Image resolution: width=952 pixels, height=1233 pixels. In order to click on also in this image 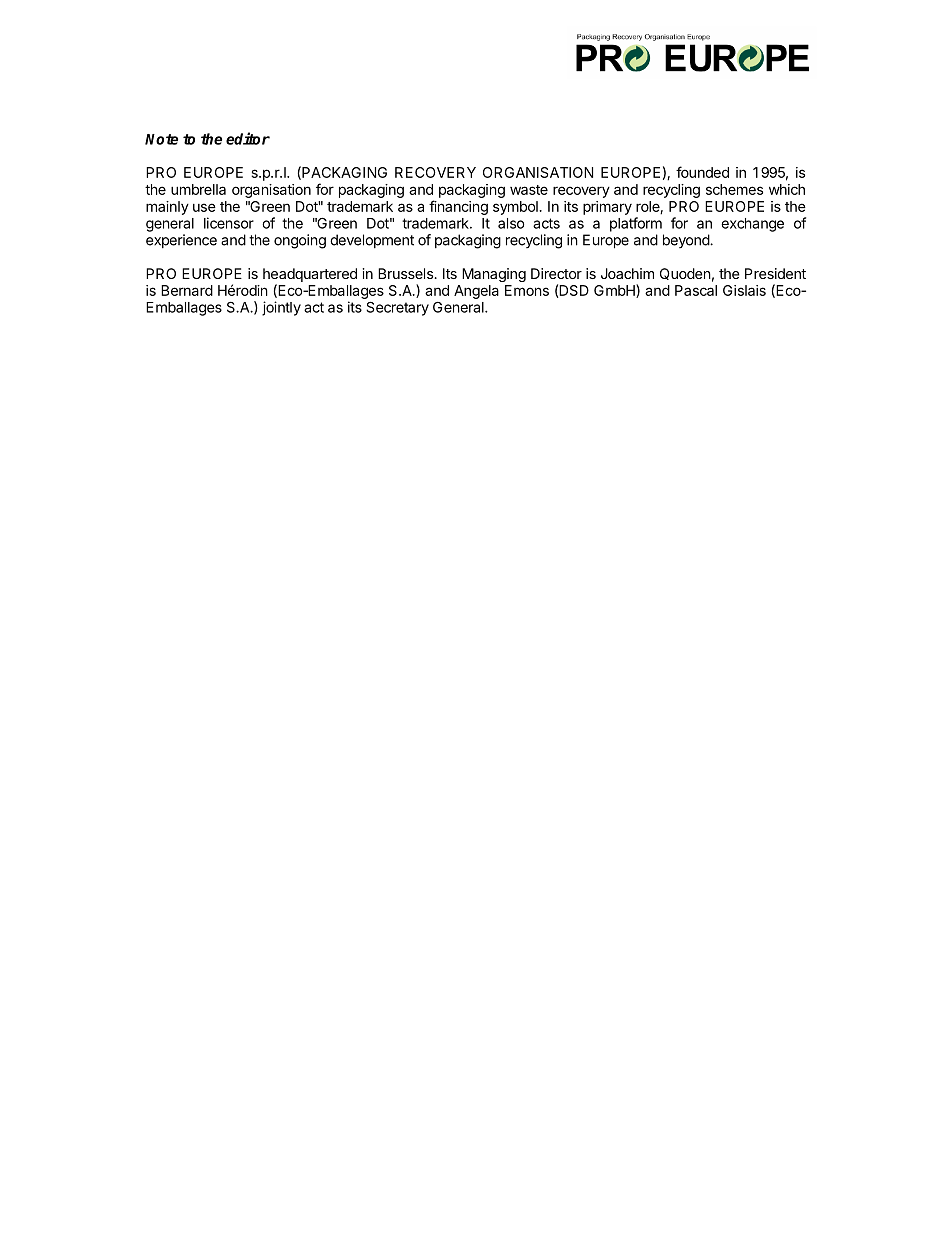, I will do `click(511, 223)`.
